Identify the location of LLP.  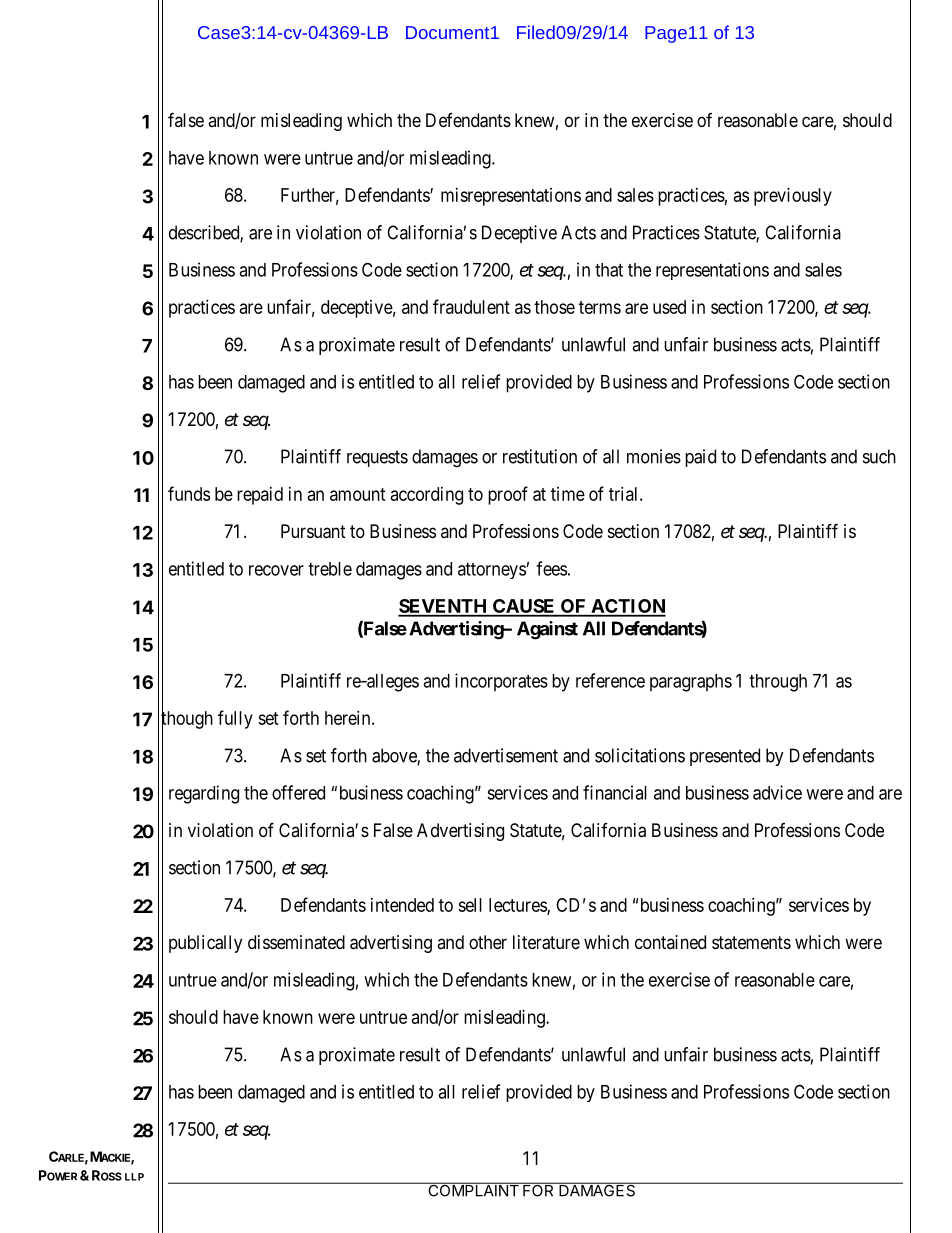
(134, 1177).
